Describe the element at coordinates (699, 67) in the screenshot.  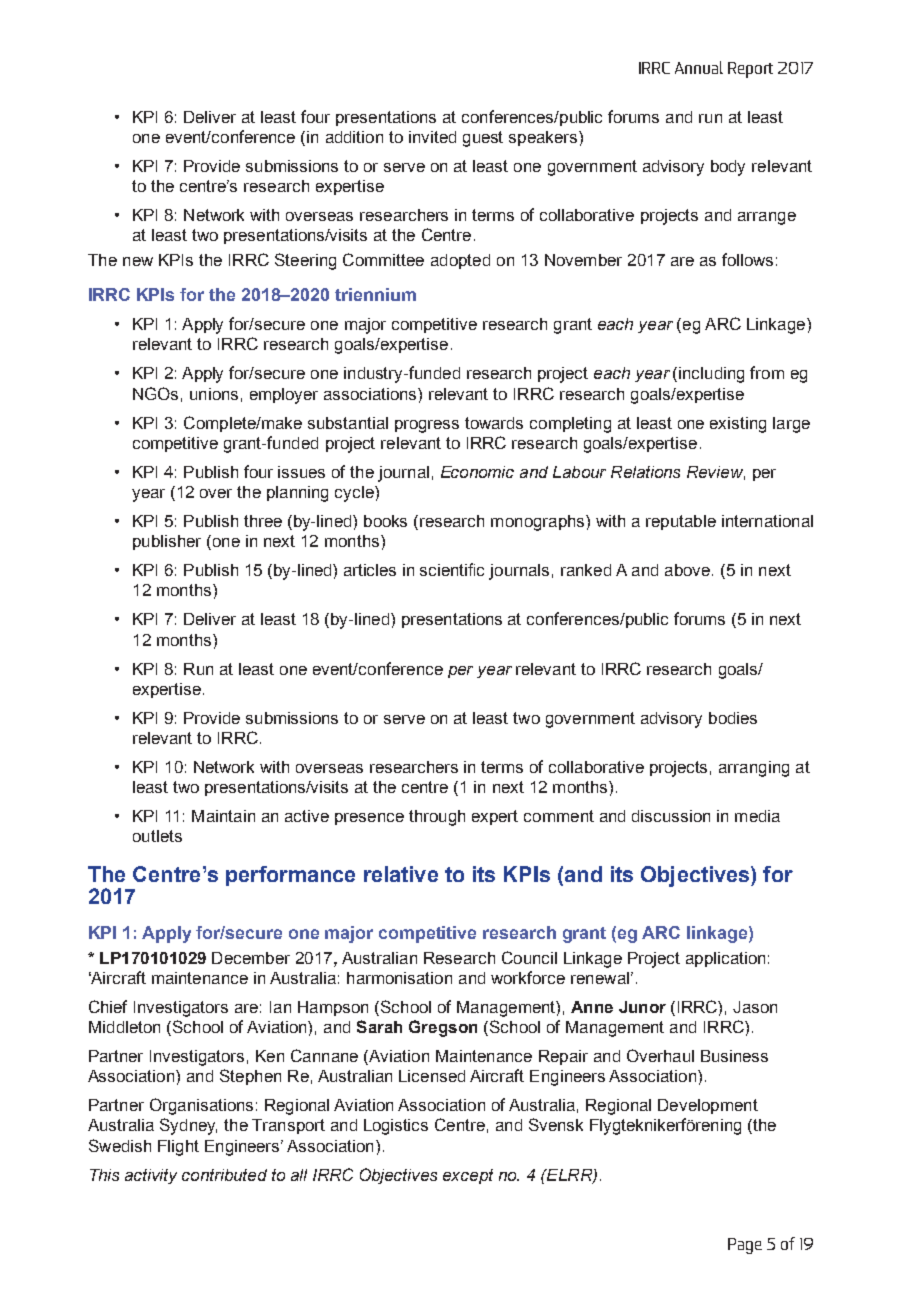
I see `Annual` at that location.
